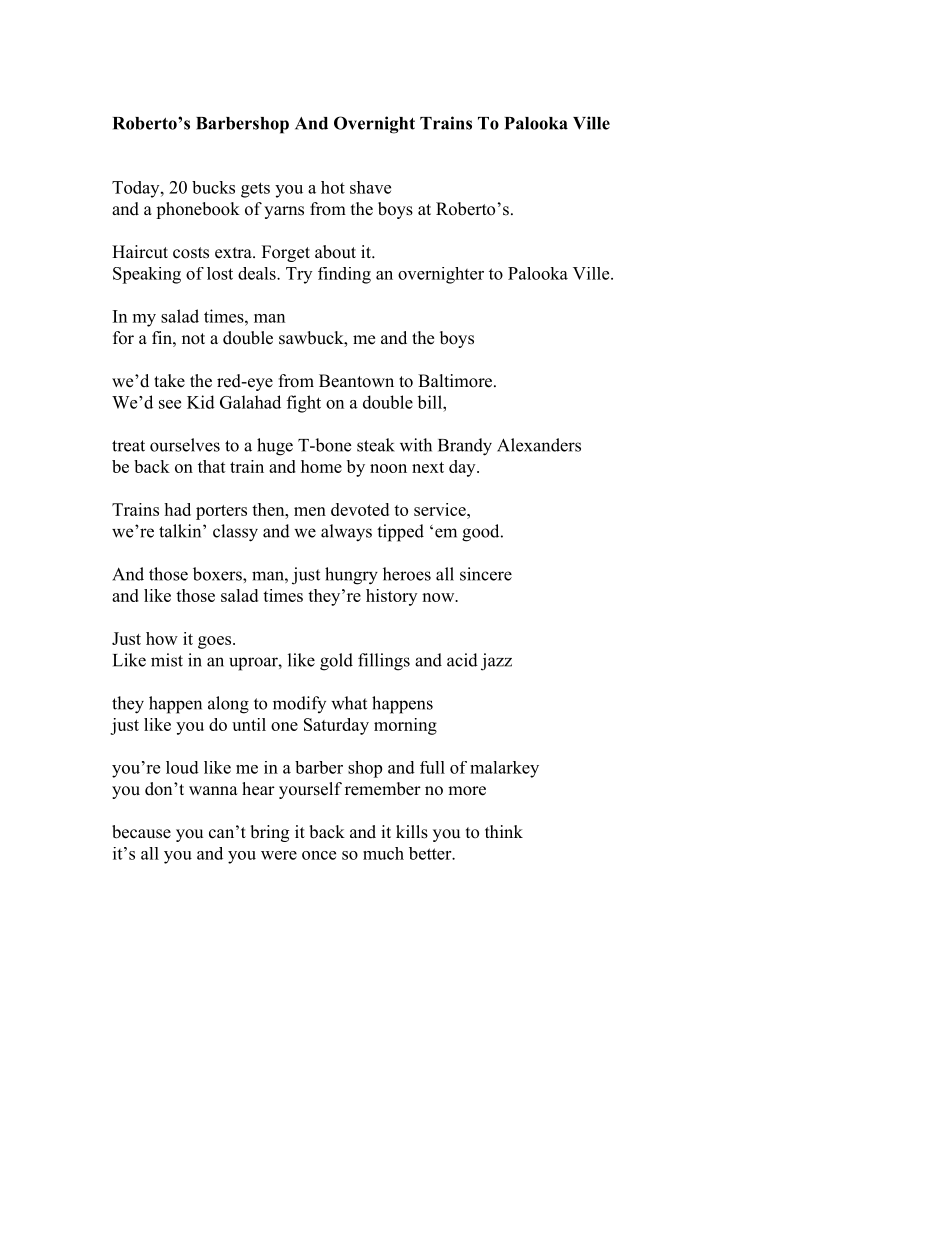  What do you see at coordinates (141, 832) in the document?
I see `because` at bounding box center [141, 832].
